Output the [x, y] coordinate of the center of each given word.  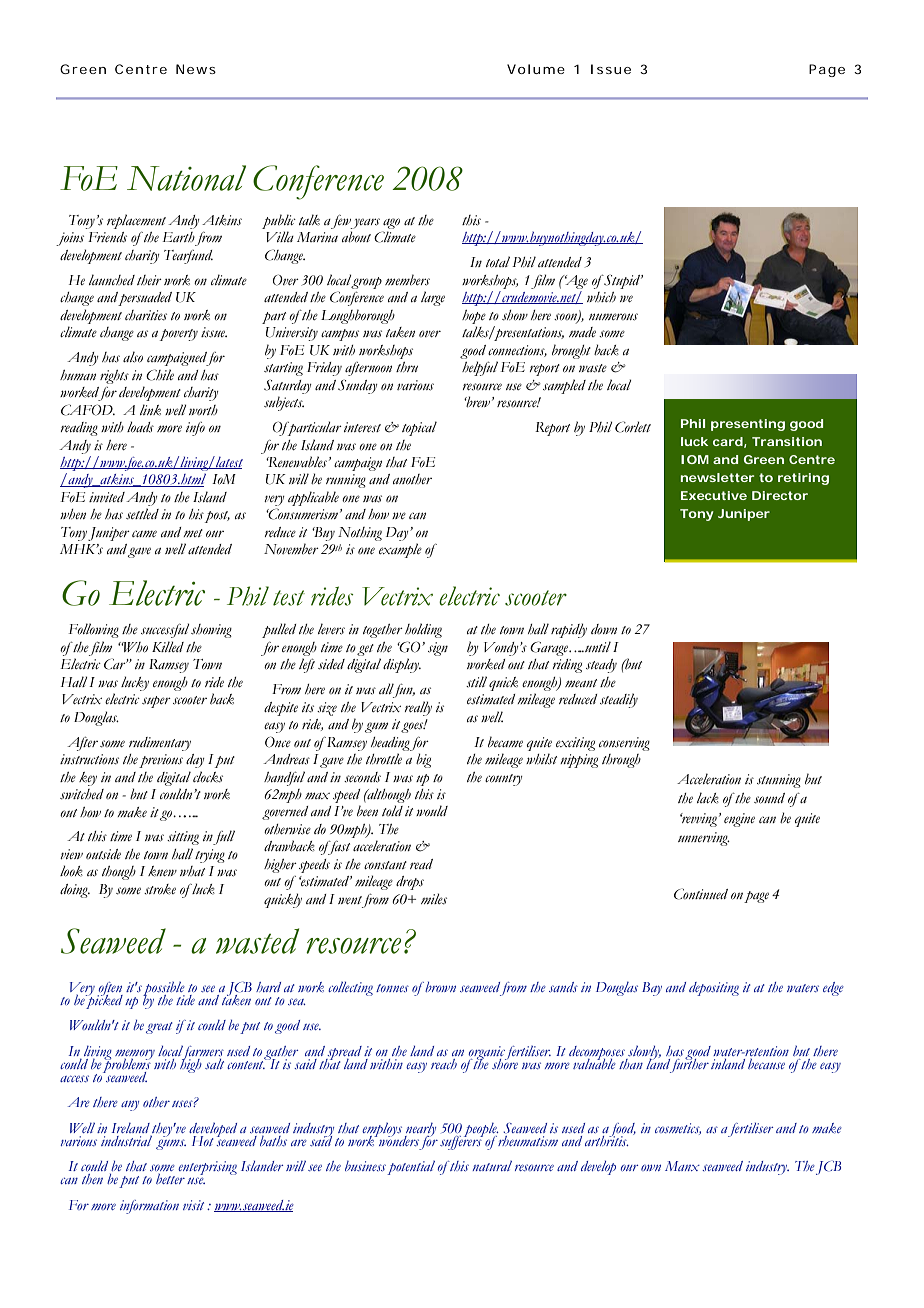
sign [438, 649]
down [604, 629]
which [601, 297]
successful [165, 630]
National [186, 178]
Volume [536, 69]
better [170, 1179]
